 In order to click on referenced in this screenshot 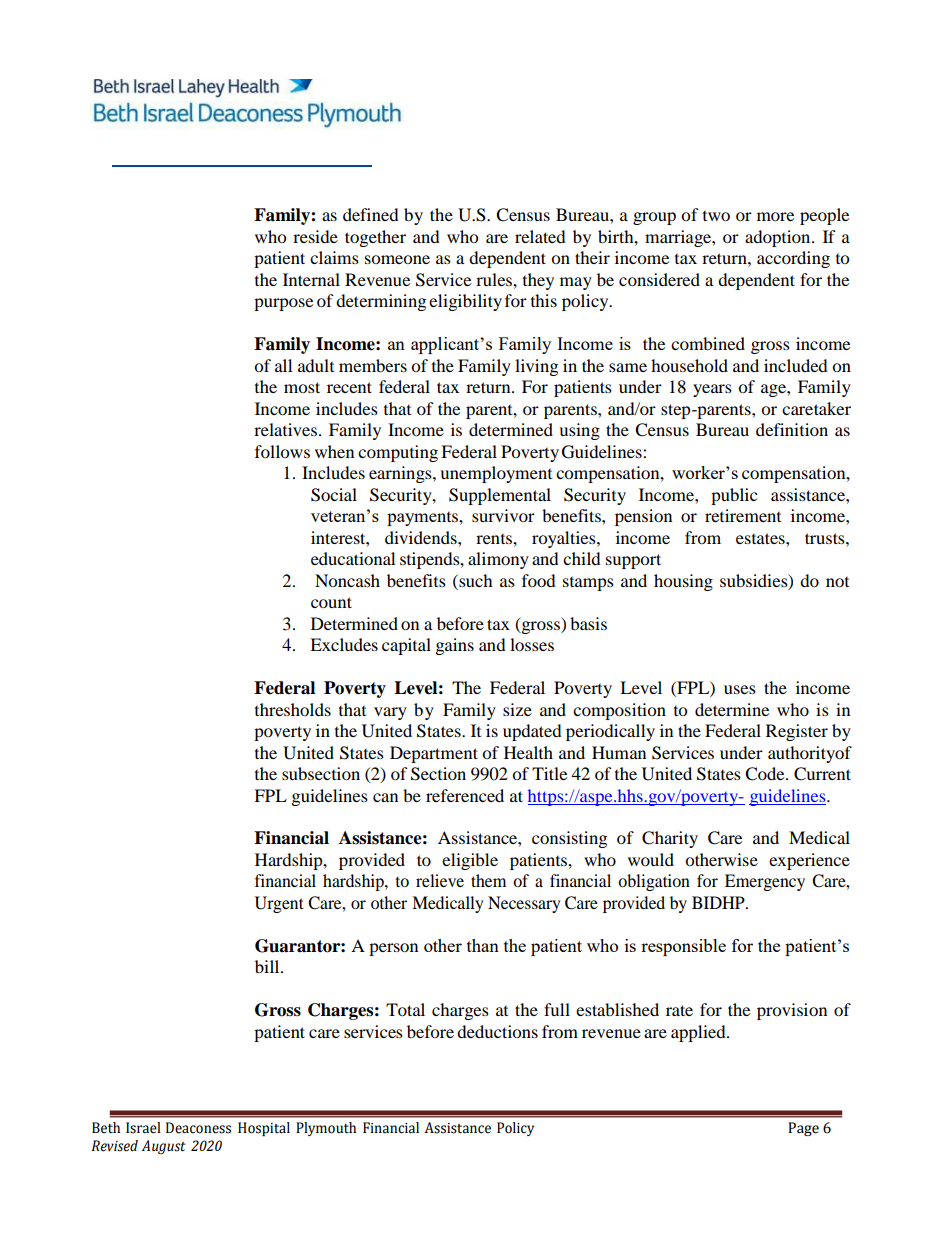, I will do `click(465, 795)`.
